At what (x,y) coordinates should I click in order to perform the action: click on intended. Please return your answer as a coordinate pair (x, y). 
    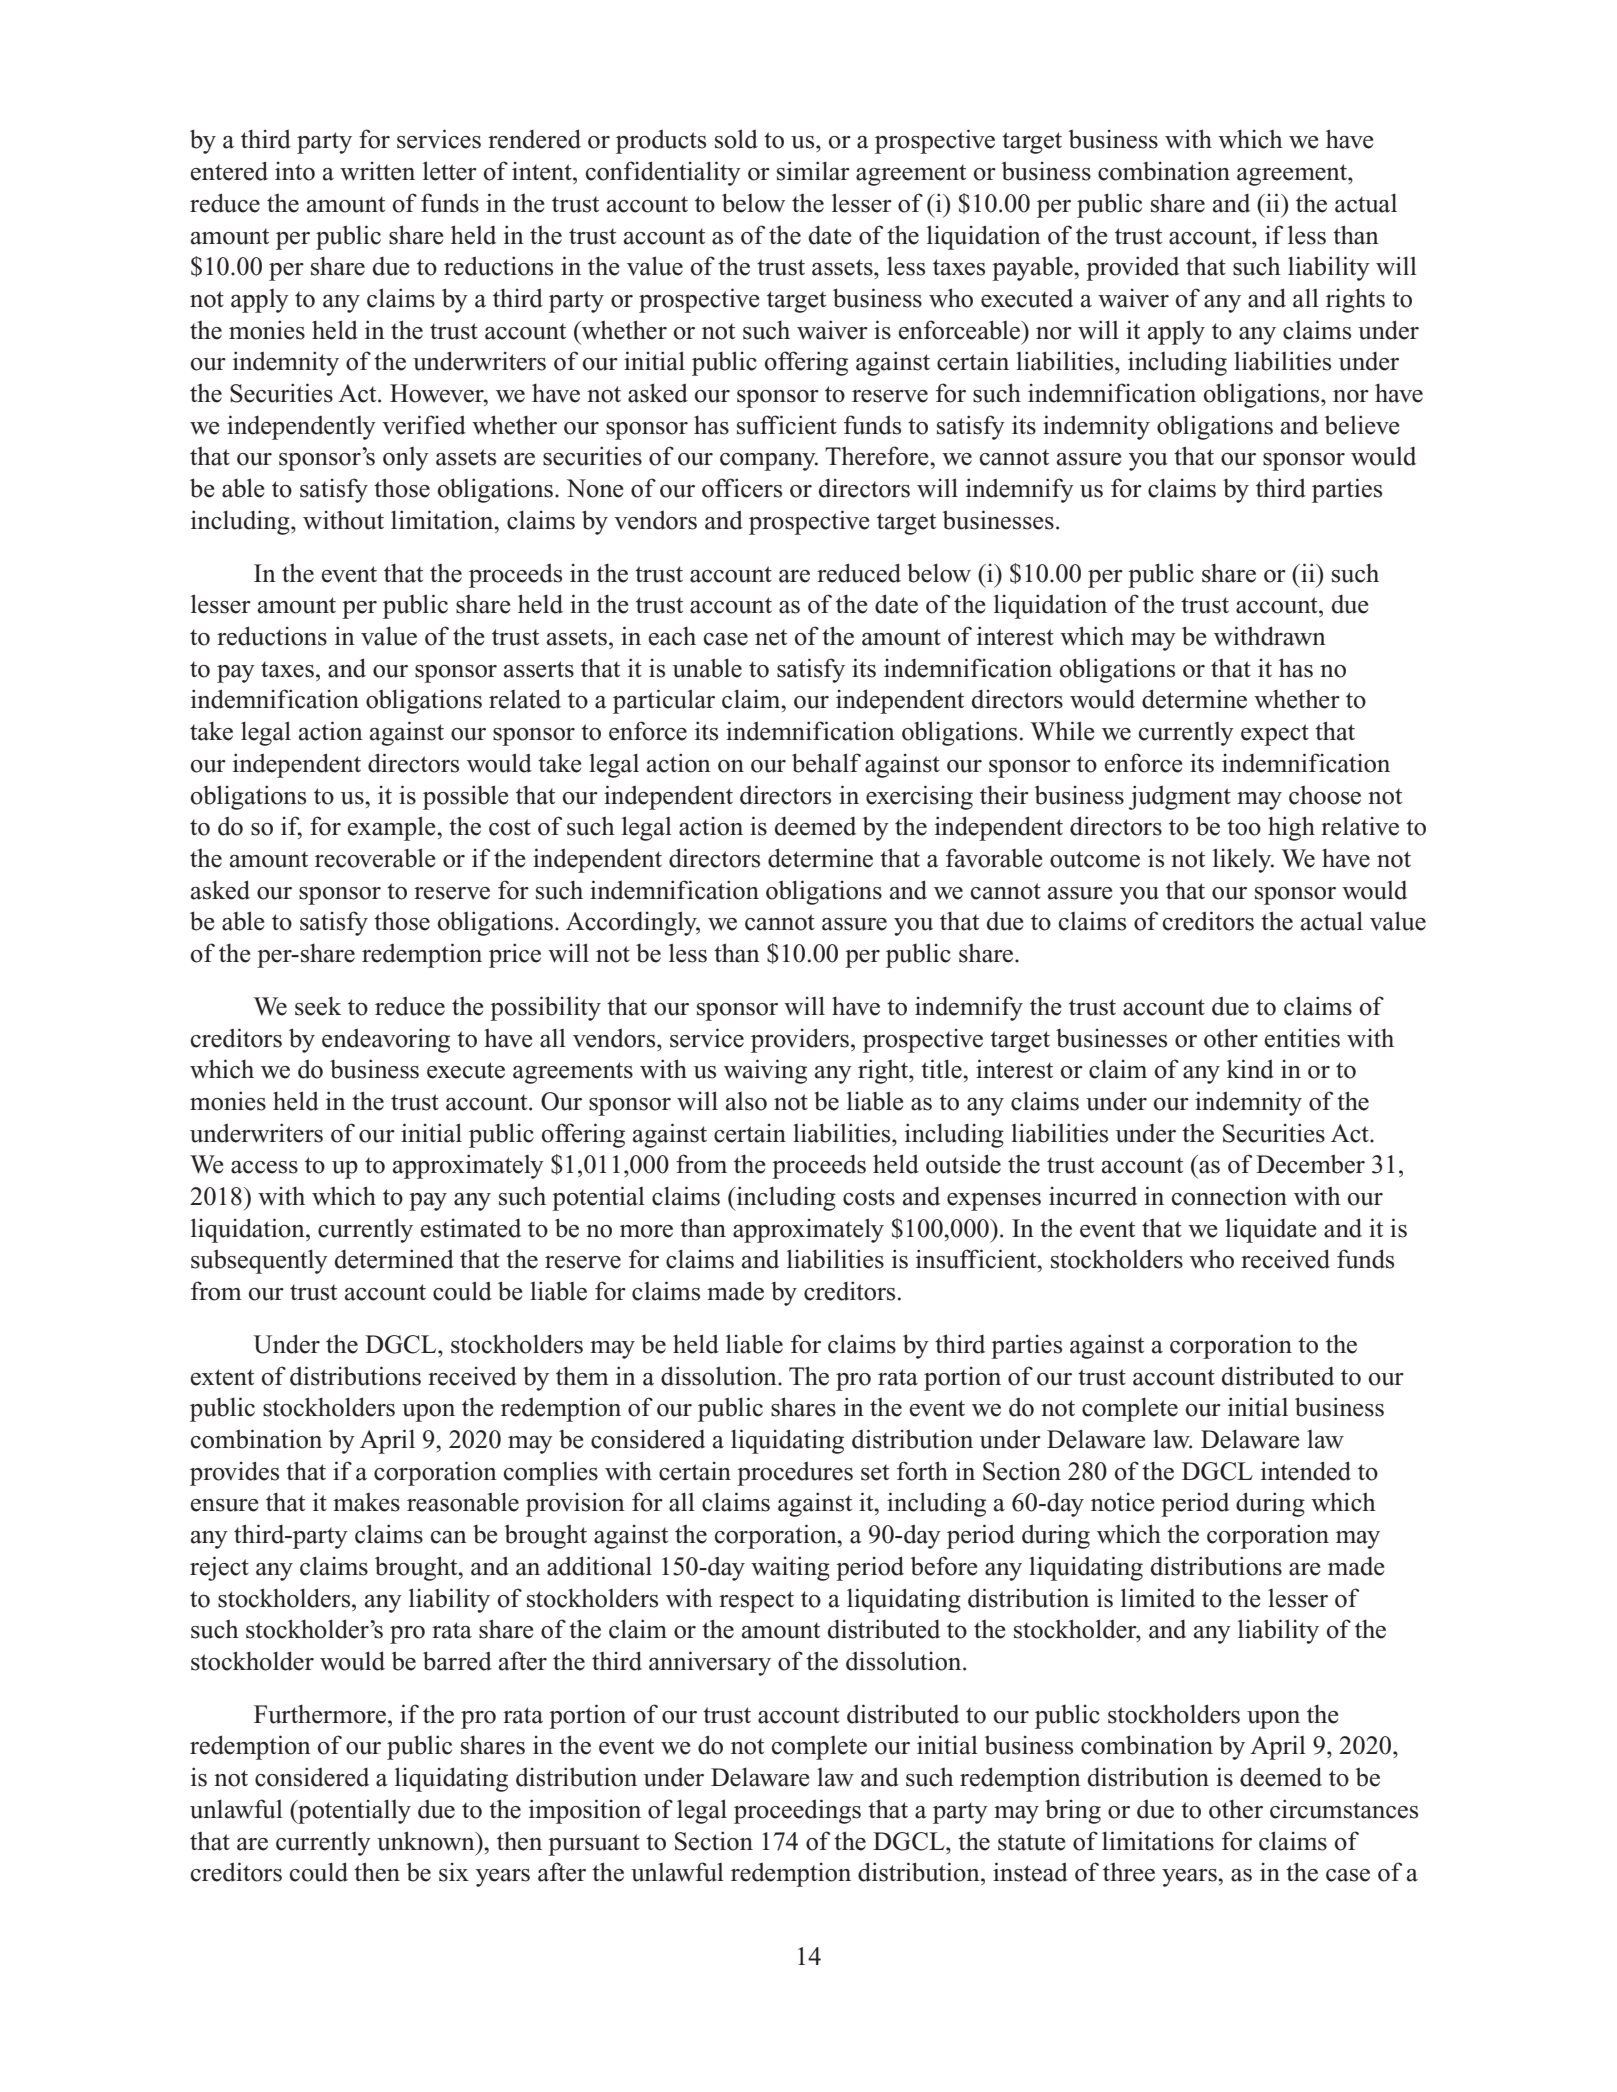
    Looking at the image, I should click on (1306, 1471).
